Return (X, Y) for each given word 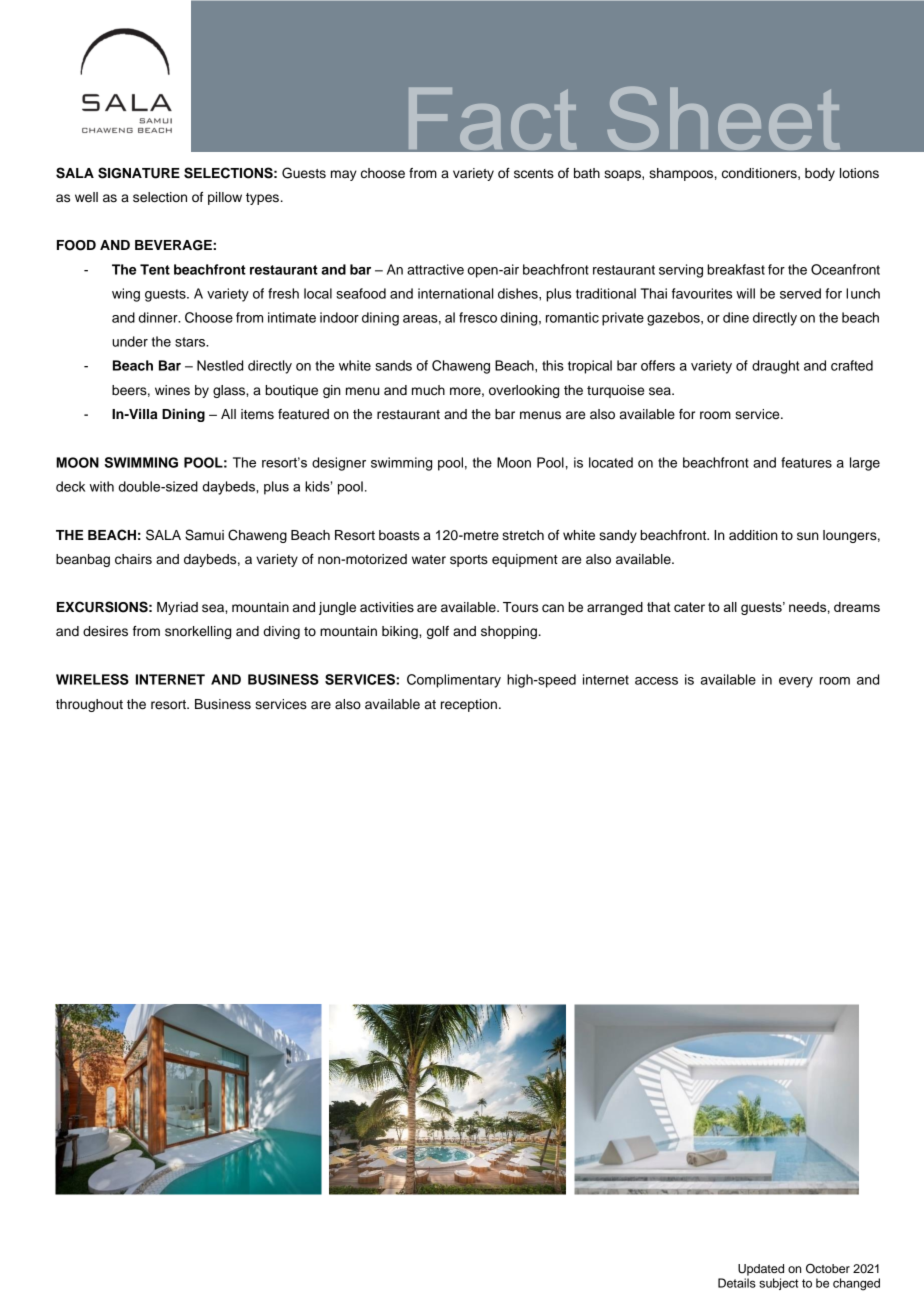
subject (779, 1284)
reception (469, 705)
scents (534, 174)
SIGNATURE (139, 173)
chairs (133, 559)
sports (469, 561)
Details (737, 1283)
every (796, 682)
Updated (761, 1270)
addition (753, 535)
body (820, 174)
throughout (89, 705)
